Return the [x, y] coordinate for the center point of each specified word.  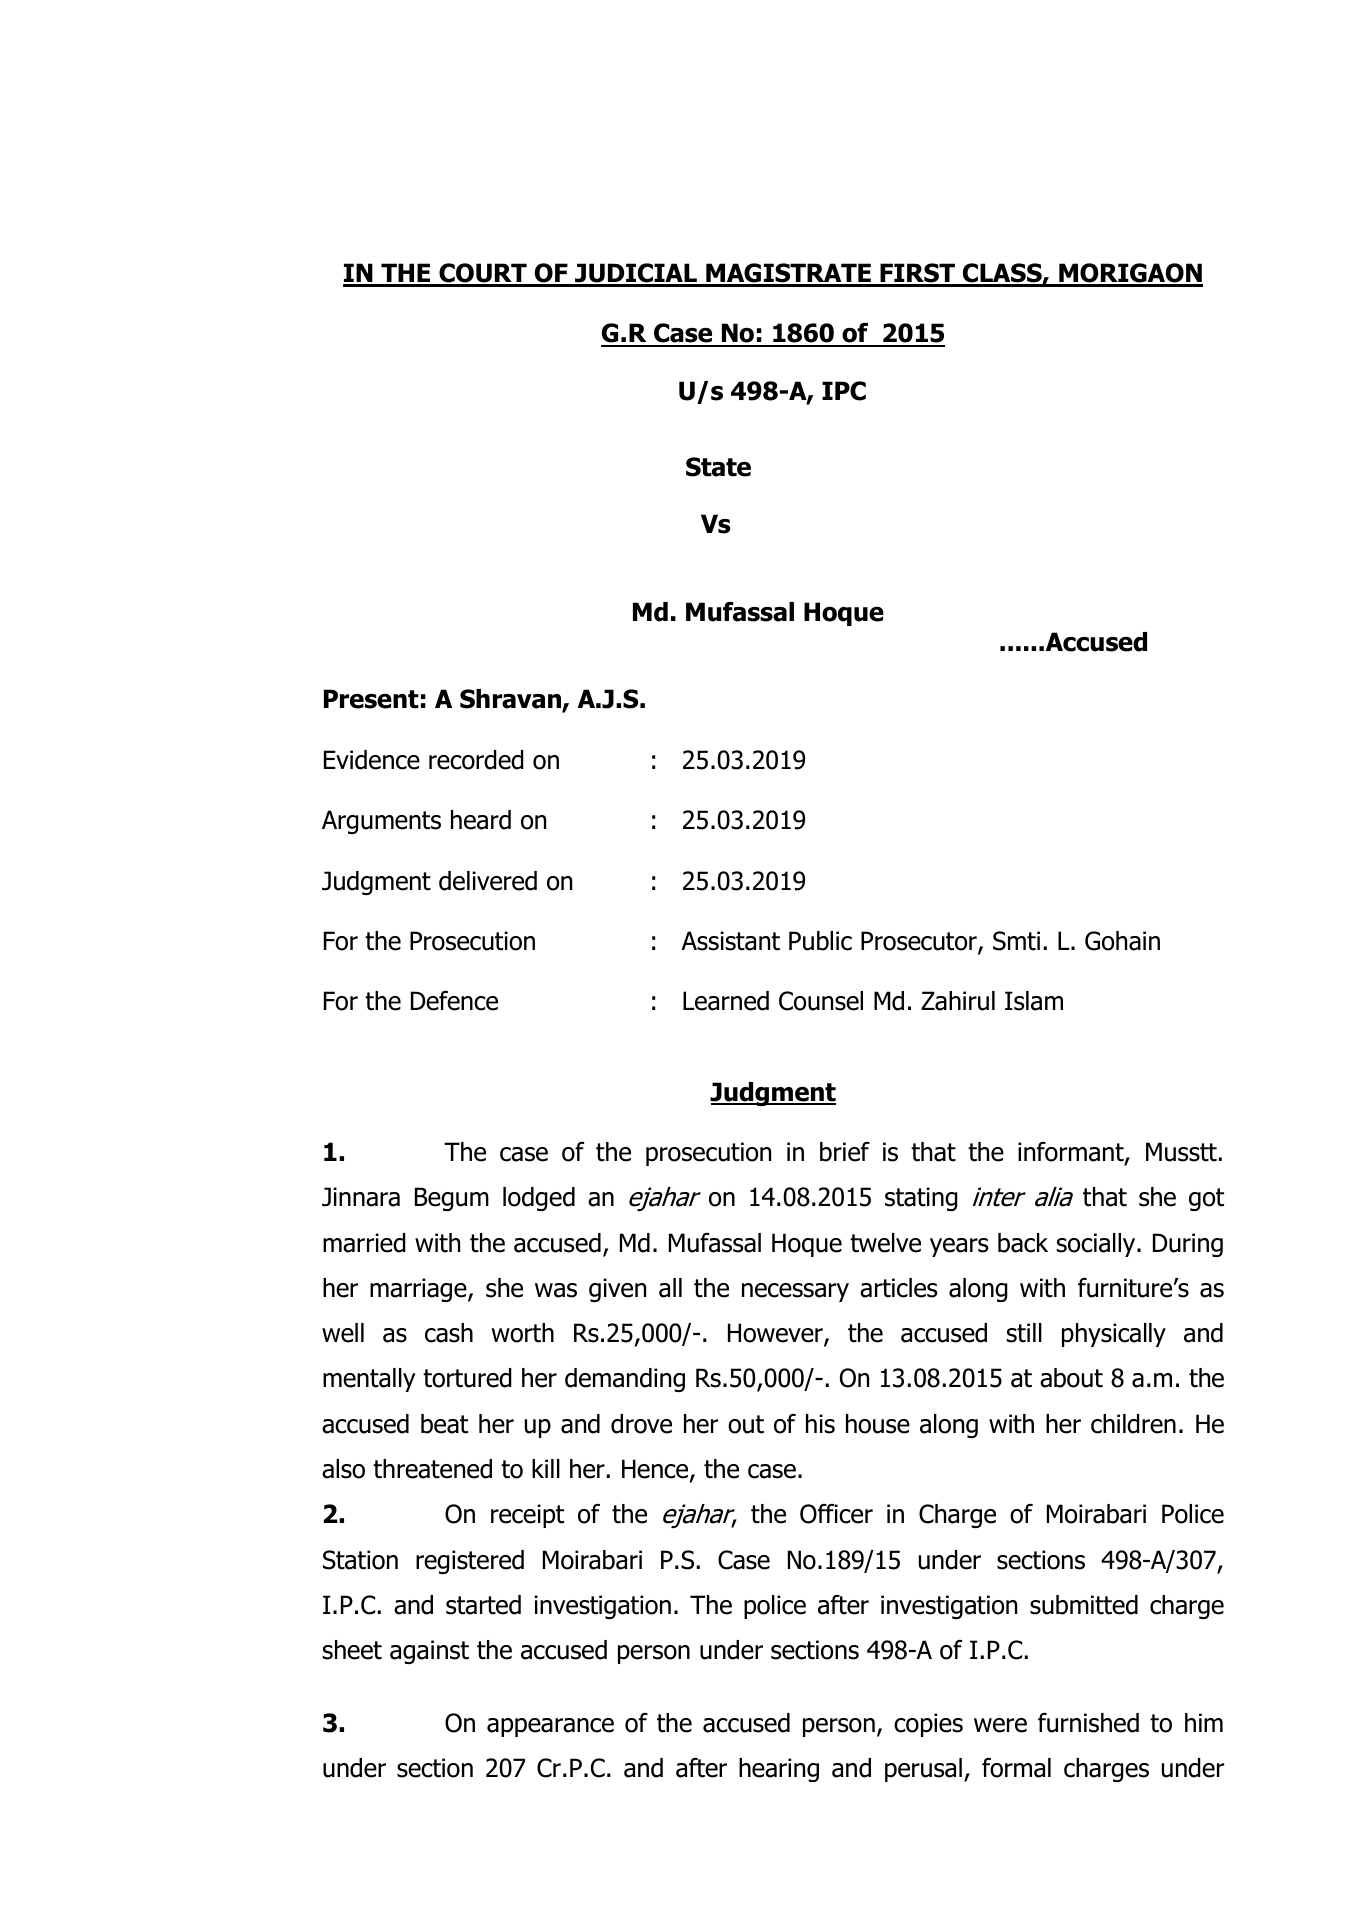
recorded [476, 760]
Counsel [821, 1001]
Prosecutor [920, 942]
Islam [1034, 1001]
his [820, 1424]
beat [444, 1424]
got [1206, 1199]
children [1133, 1424]
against [429, 1652]
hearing [779, 1770]
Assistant [730, 941]
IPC [844, 391]
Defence [454, 1001]
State [718, 467]
